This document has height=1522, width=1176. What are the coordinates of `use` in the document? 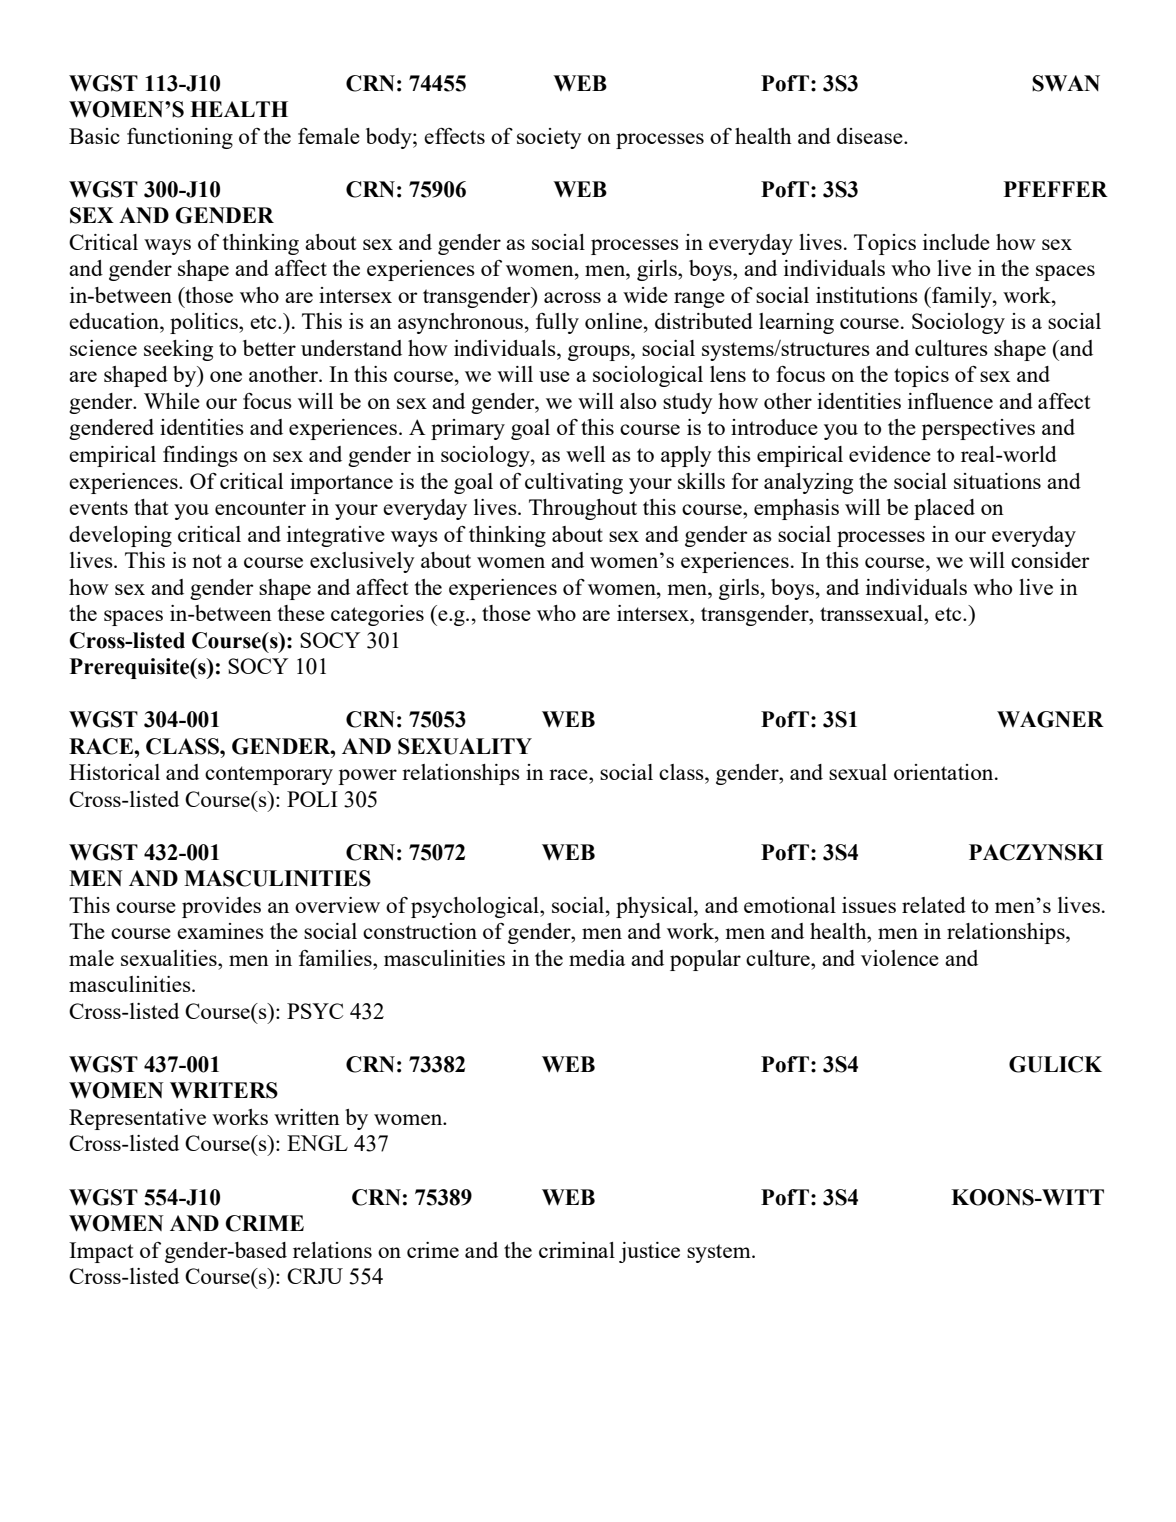 It's located at (554, 376).
